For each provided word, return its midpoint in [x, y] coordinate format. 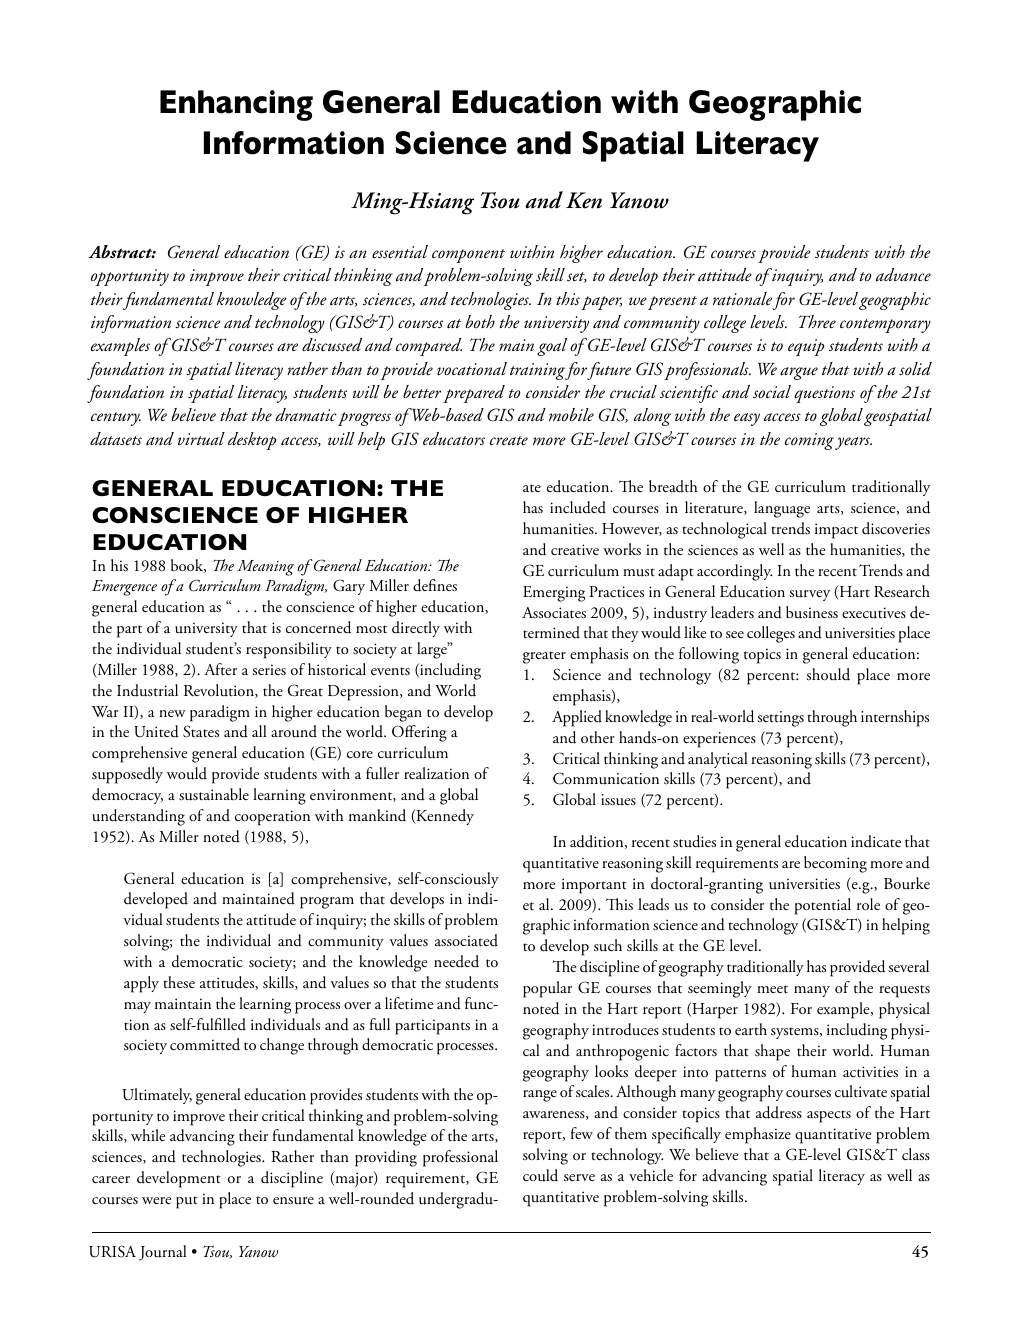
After [220, 669]
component [468, 256]
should [828, 674]
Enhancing [236, 105]
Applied [577, 718]
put [187, 1202]
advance [903, 274]
